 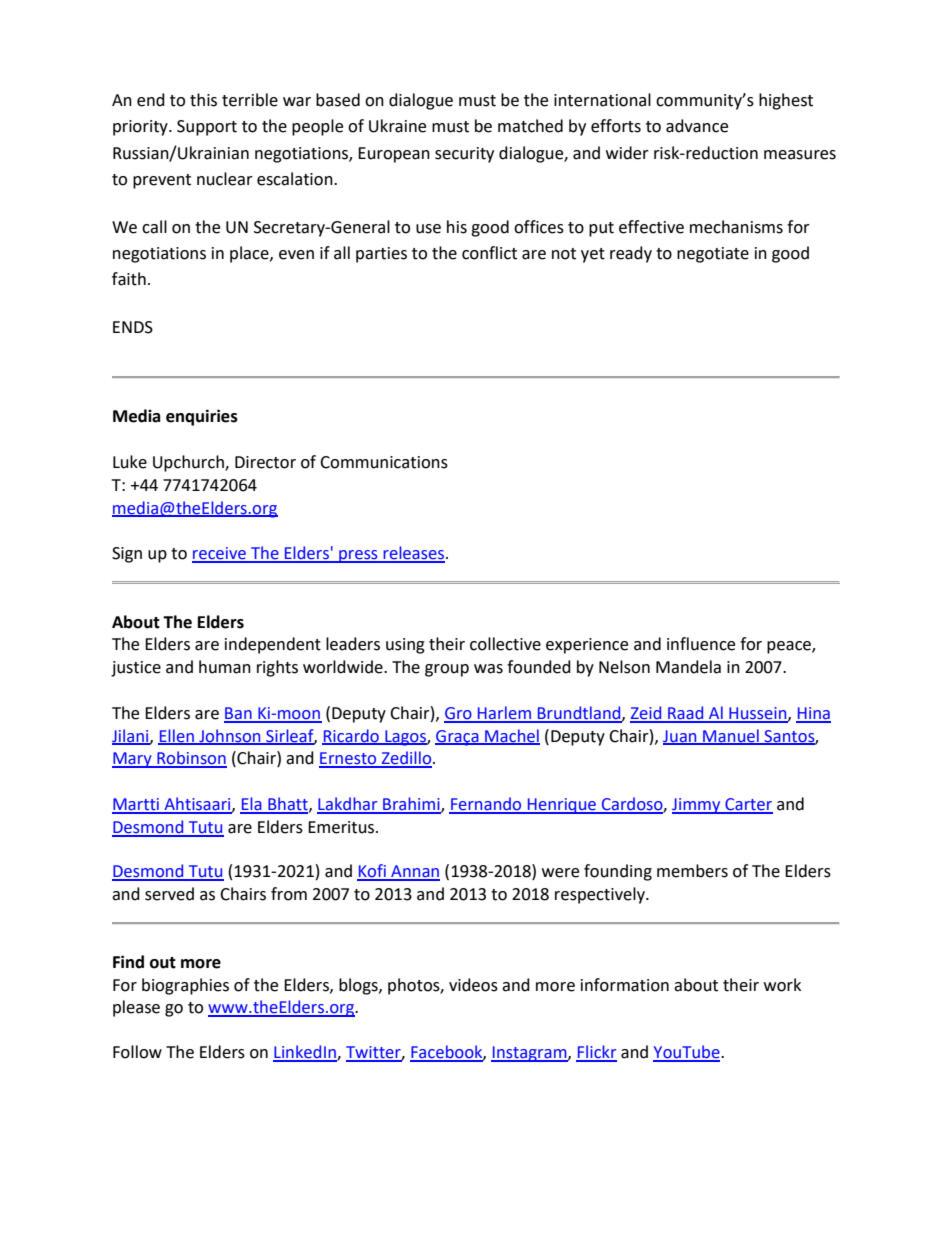 I want to click on work, so click(x=782, y=985).
